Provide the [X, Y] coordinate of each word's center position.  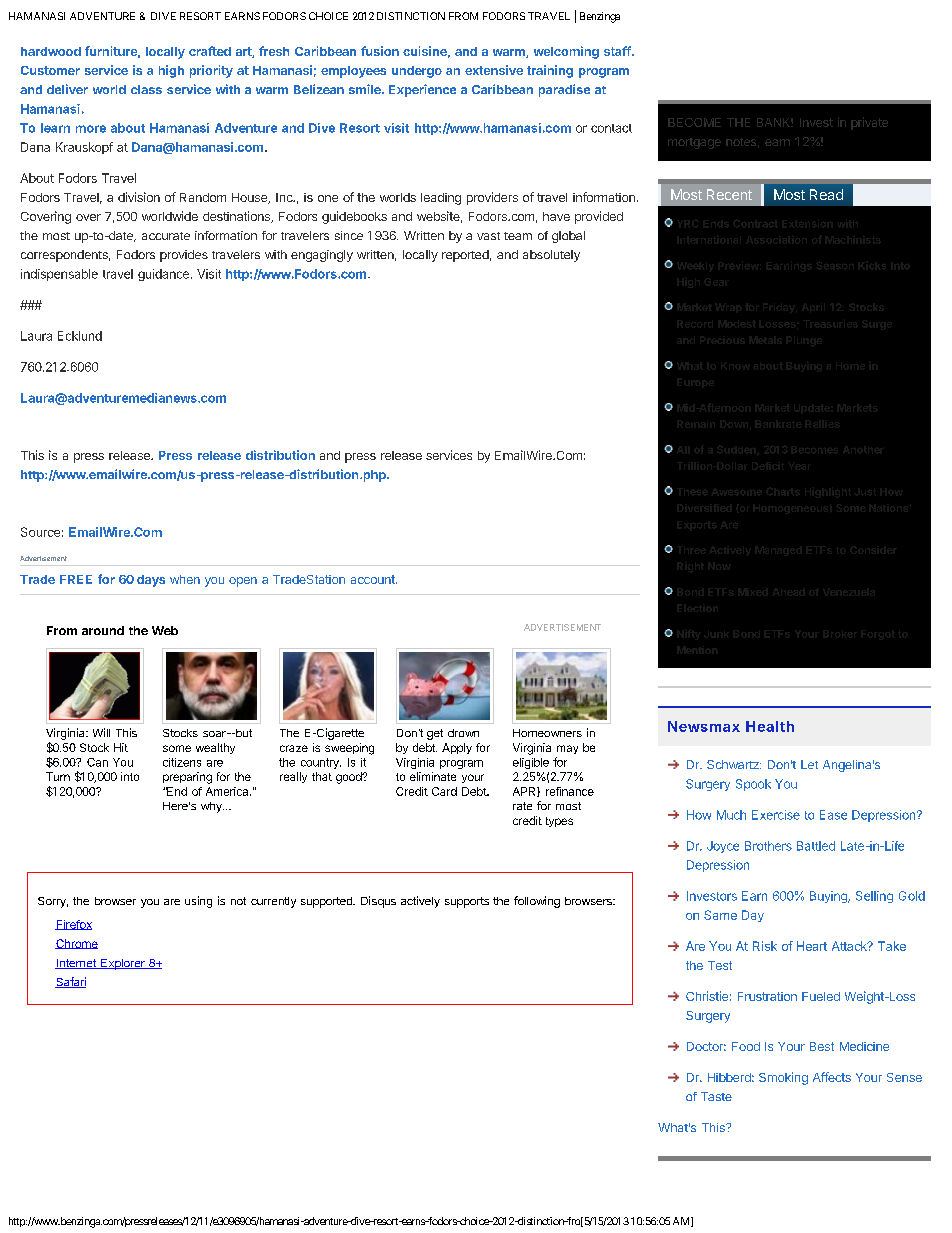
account [374, 579]
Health [770, 726]
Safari [70, 982]
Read [826, 194]
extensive [494, 70]
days [151, 581]
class [146, 89]
